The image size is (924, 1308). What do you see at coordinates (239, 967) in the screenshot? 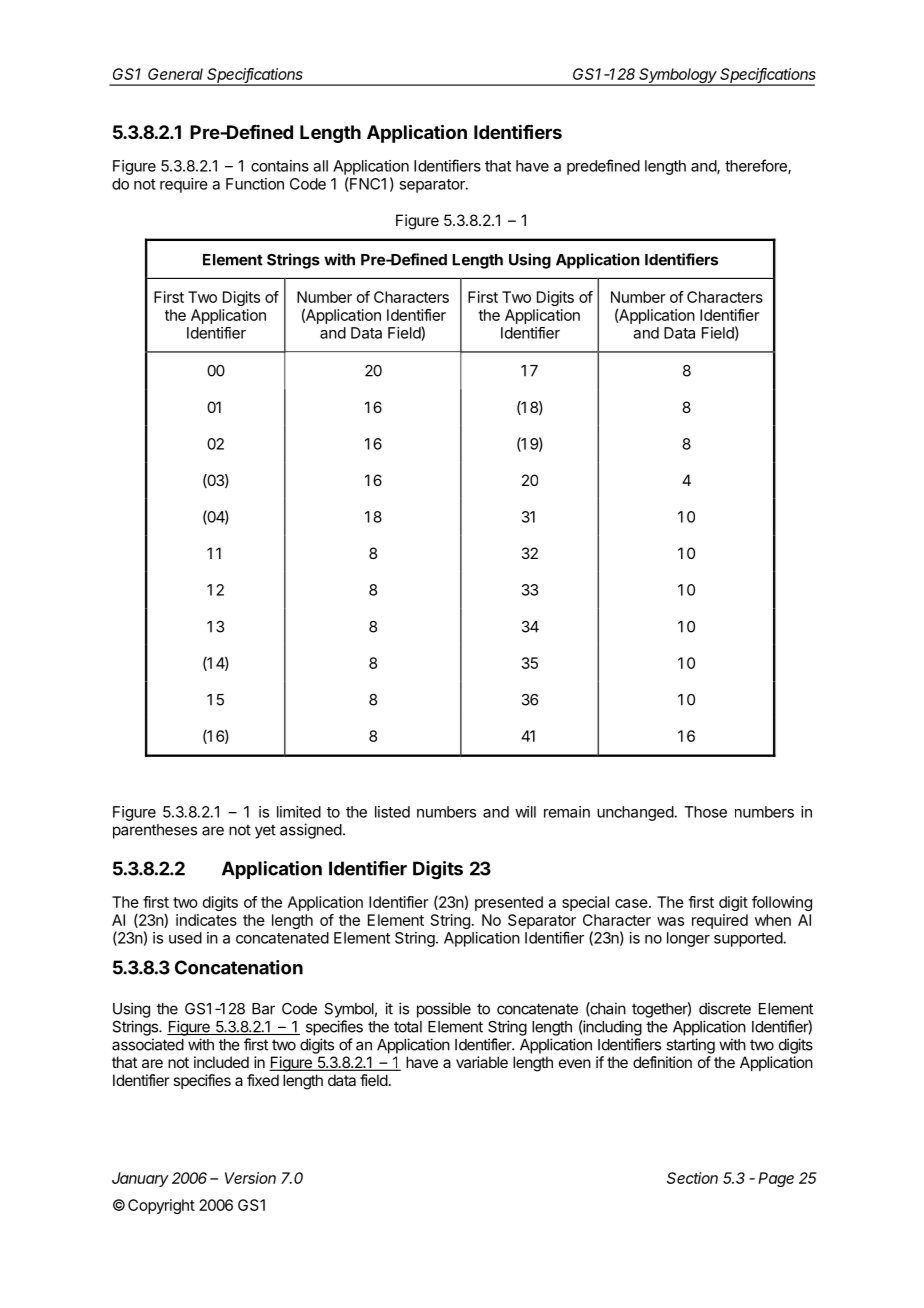
I see `Concatenation` at bounding box center [239, 967].
